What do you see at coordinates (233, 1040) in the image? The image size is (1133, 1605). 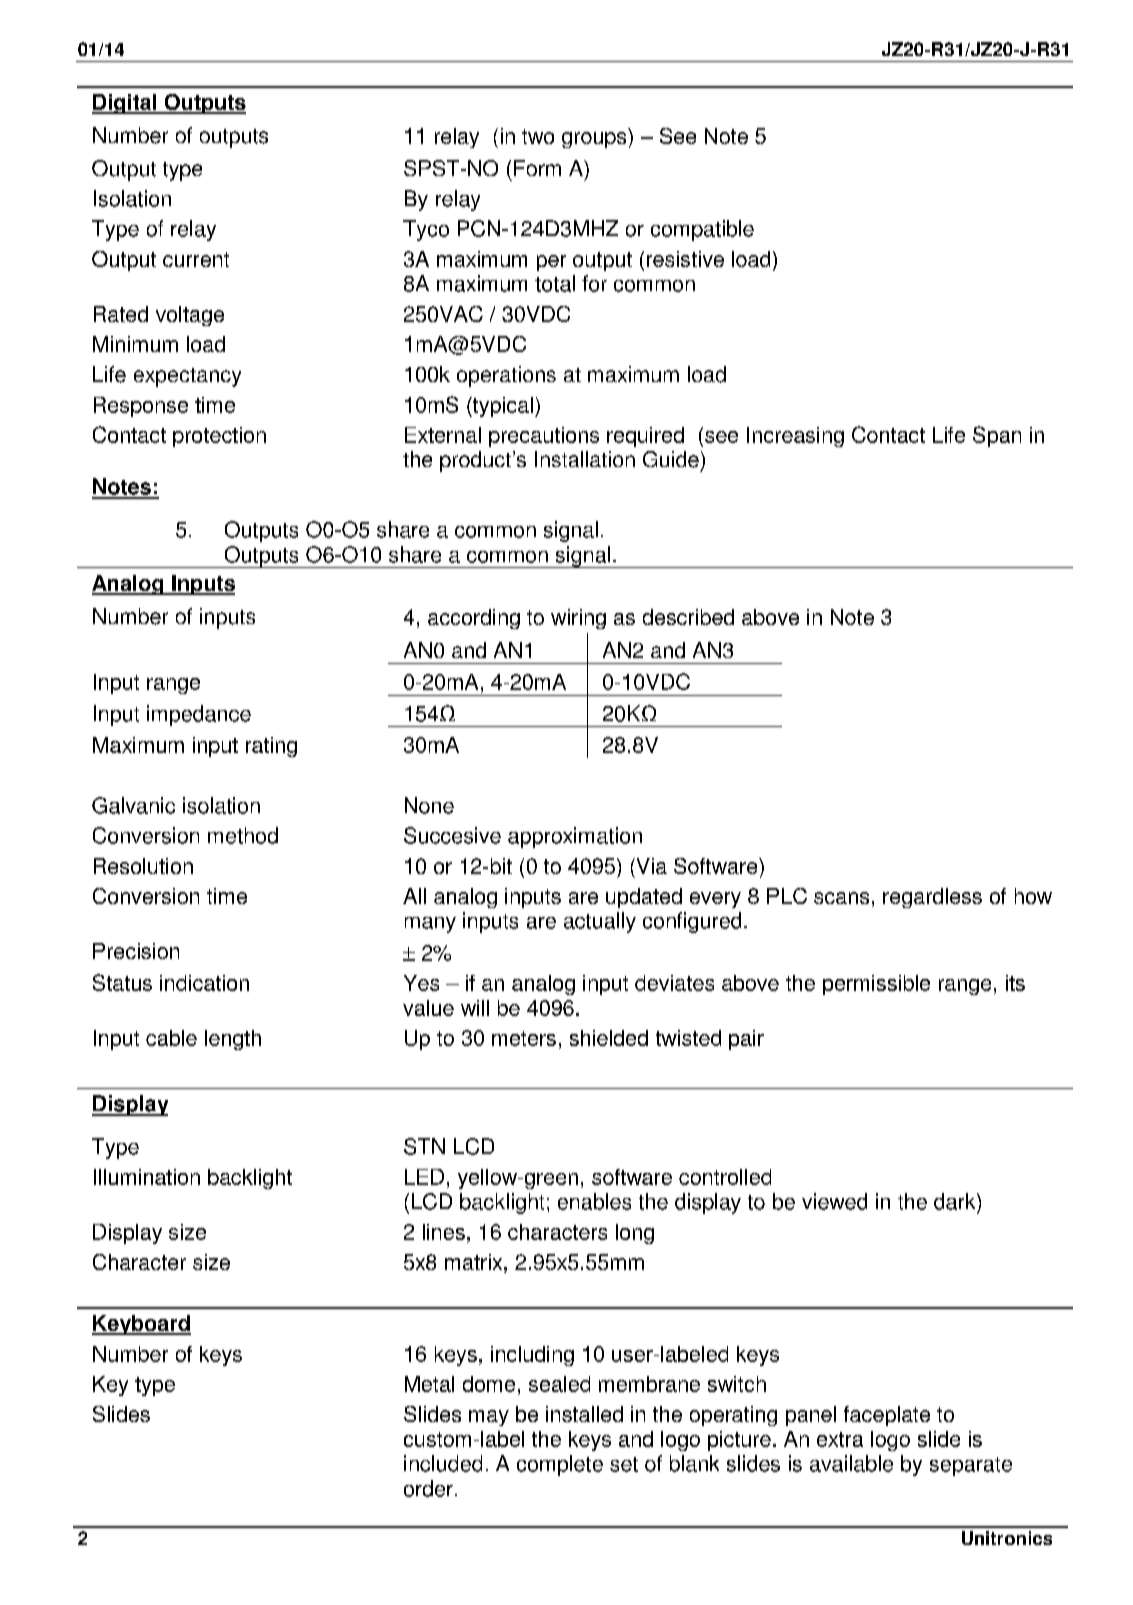 I see `length` at bounding box center [233, 1040].
